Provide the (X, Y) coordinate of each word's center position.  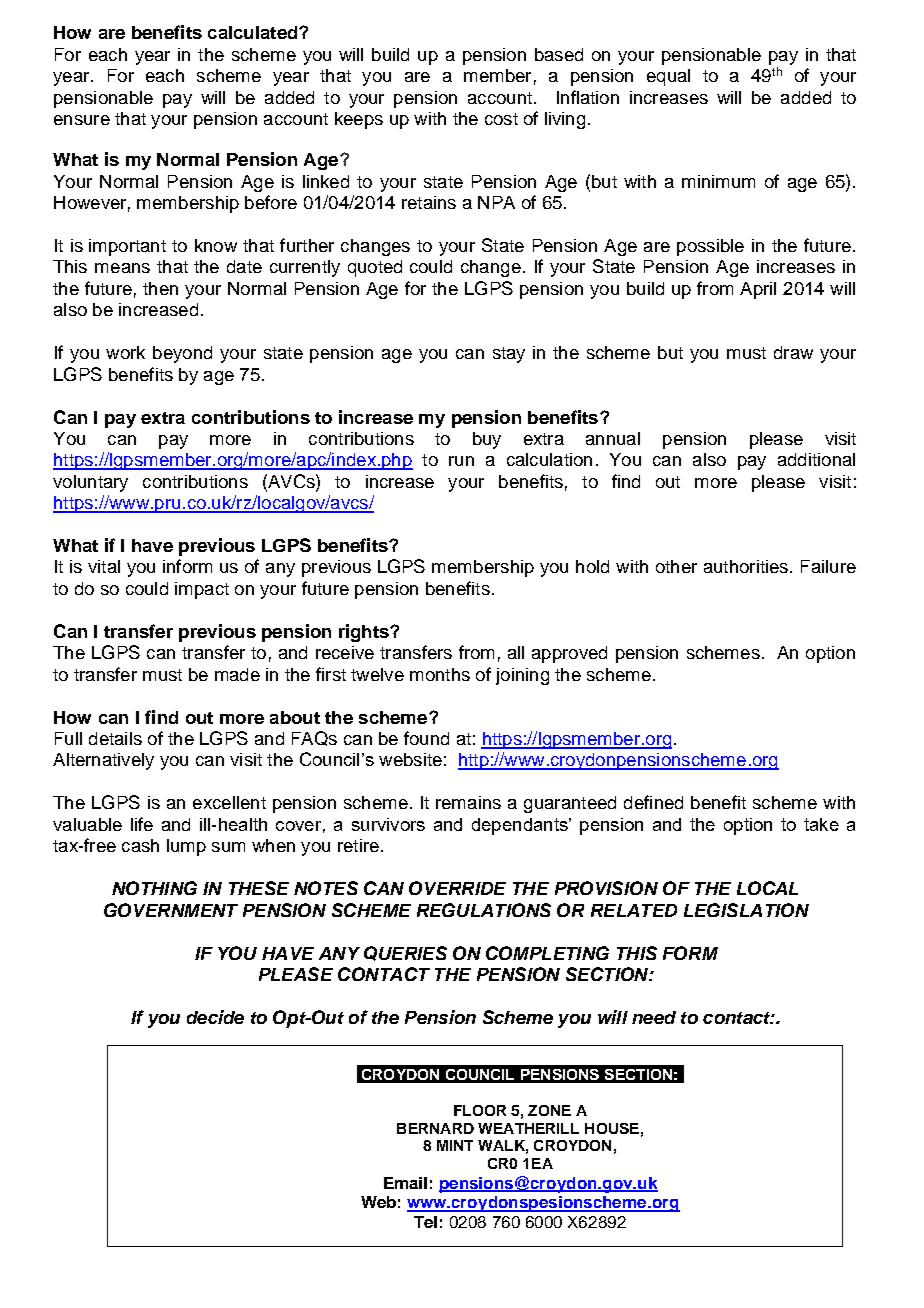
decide (215, 1017)
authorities (746, 566)
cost (501, 119)
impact (202, 590)
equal (668, 77)
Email (405, 1183)
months (440, 674)
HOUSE (612, 1128)
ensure (82, 120)
